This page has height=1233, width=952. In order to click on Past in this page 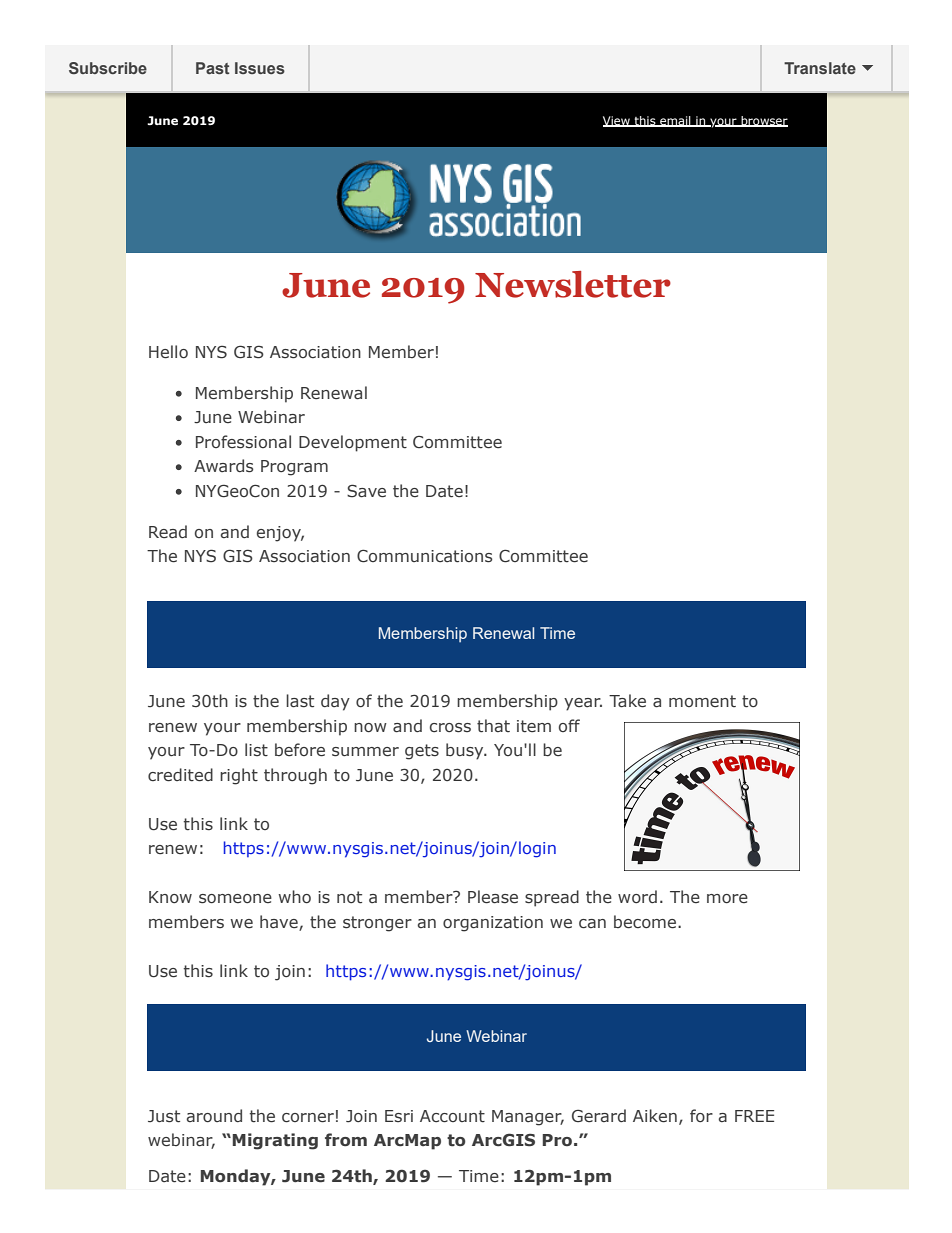, I will do `click(212, 68)`.
